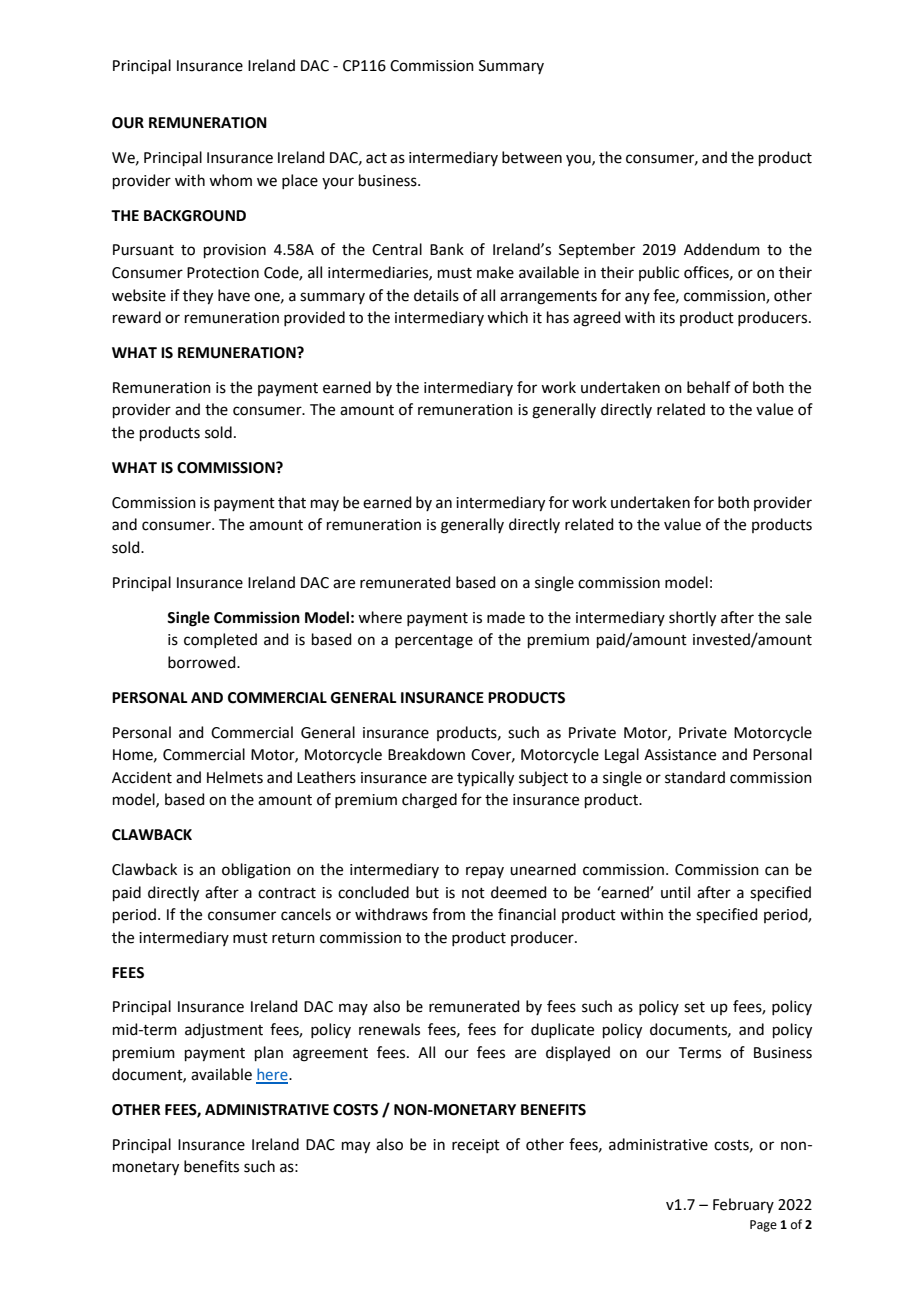 The image size is (924, 1308). What do you see at coordinates (709, 387) in the page?
I see `behalf` at bounding box center [709, 387].
